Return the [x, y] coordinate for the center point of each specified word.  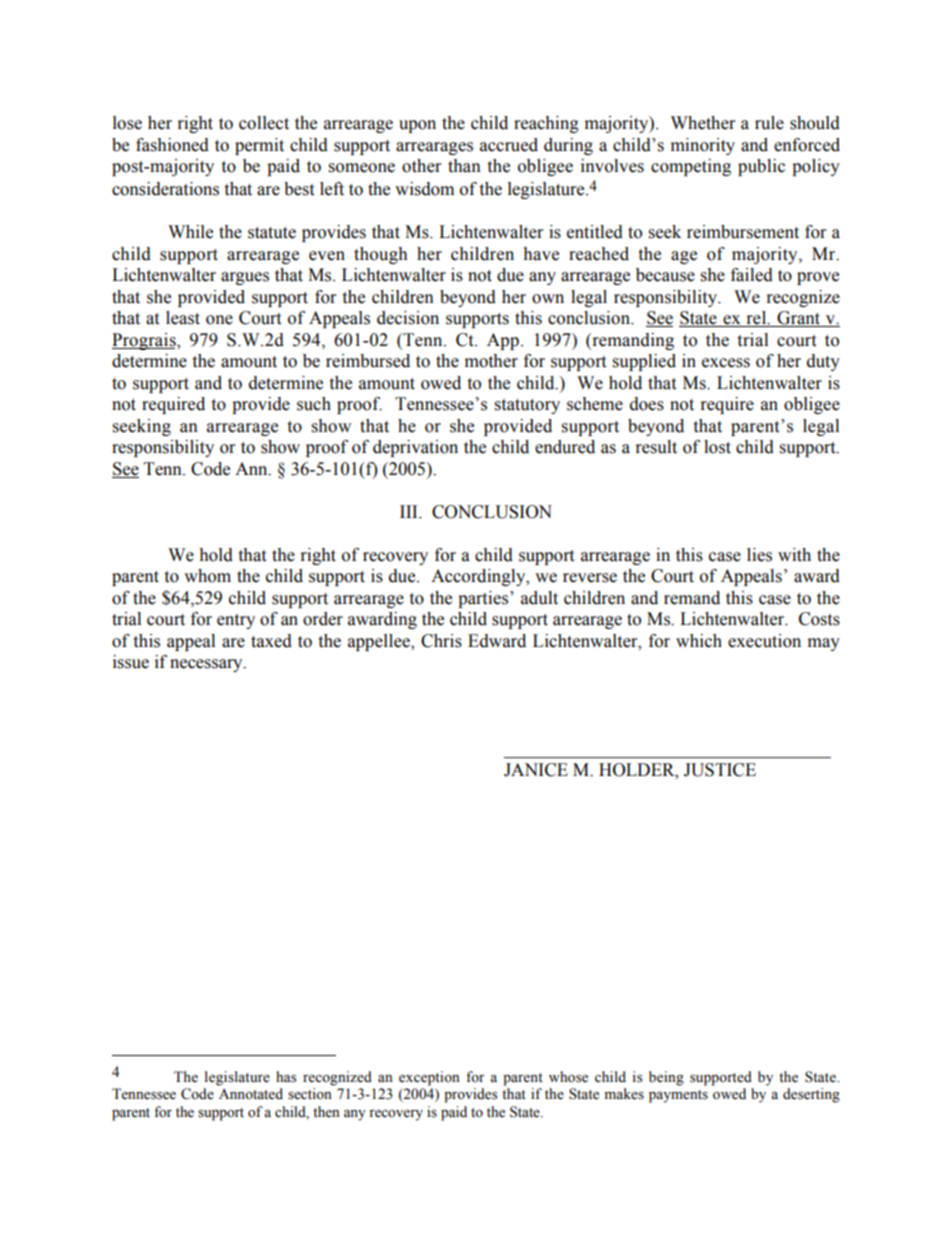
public [761, 167]
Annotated [251, 1094]
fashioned [172, 145]
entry [236, 621]
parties [484, 599]
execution [764, 641]
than [464, 166]
